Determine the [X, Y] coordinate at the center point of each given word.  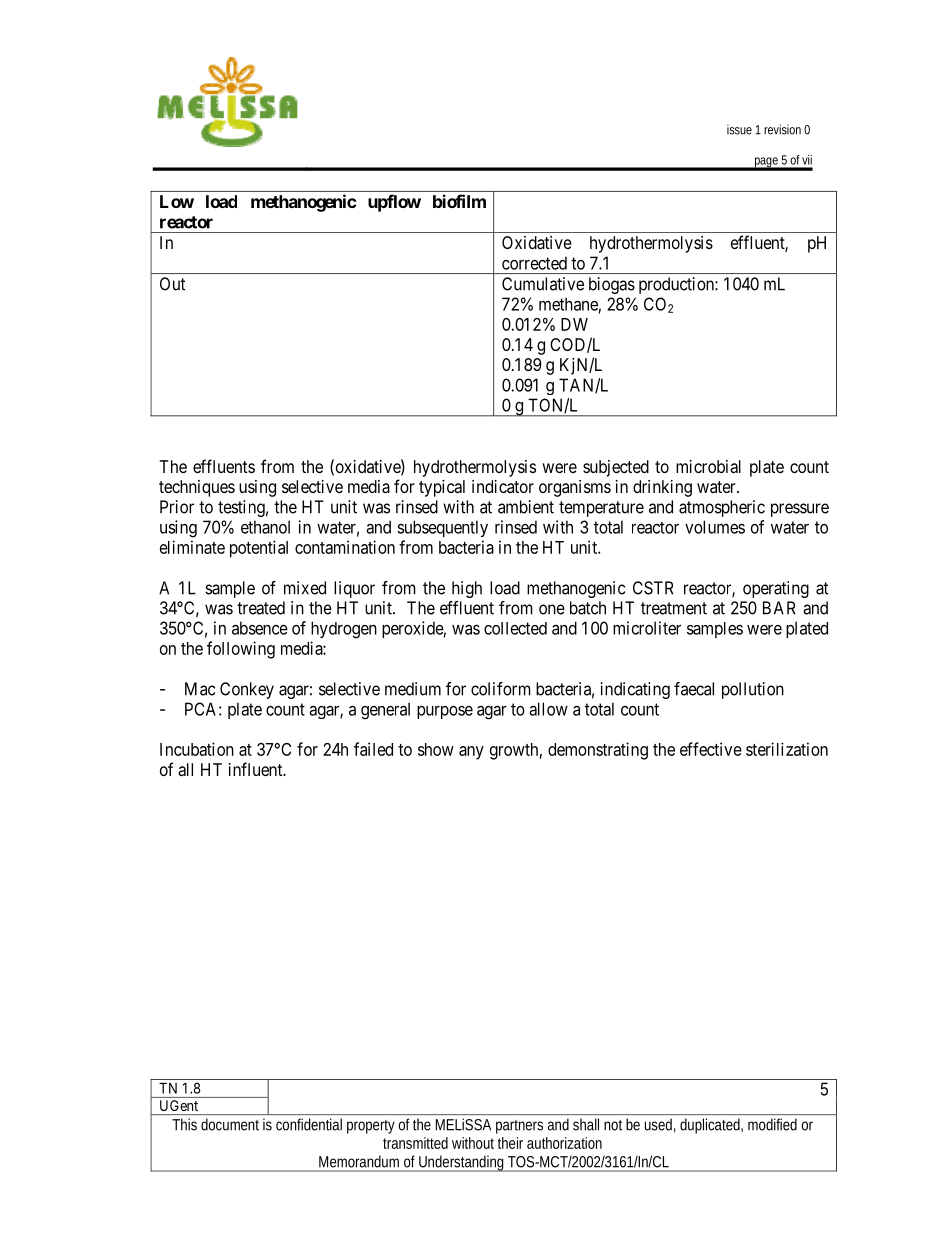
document [230, 1124]
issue [739, 130]
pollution [753, 690]
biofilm [459, 201]
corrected [534, 263]
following [241, 650]
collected [515, 628]
